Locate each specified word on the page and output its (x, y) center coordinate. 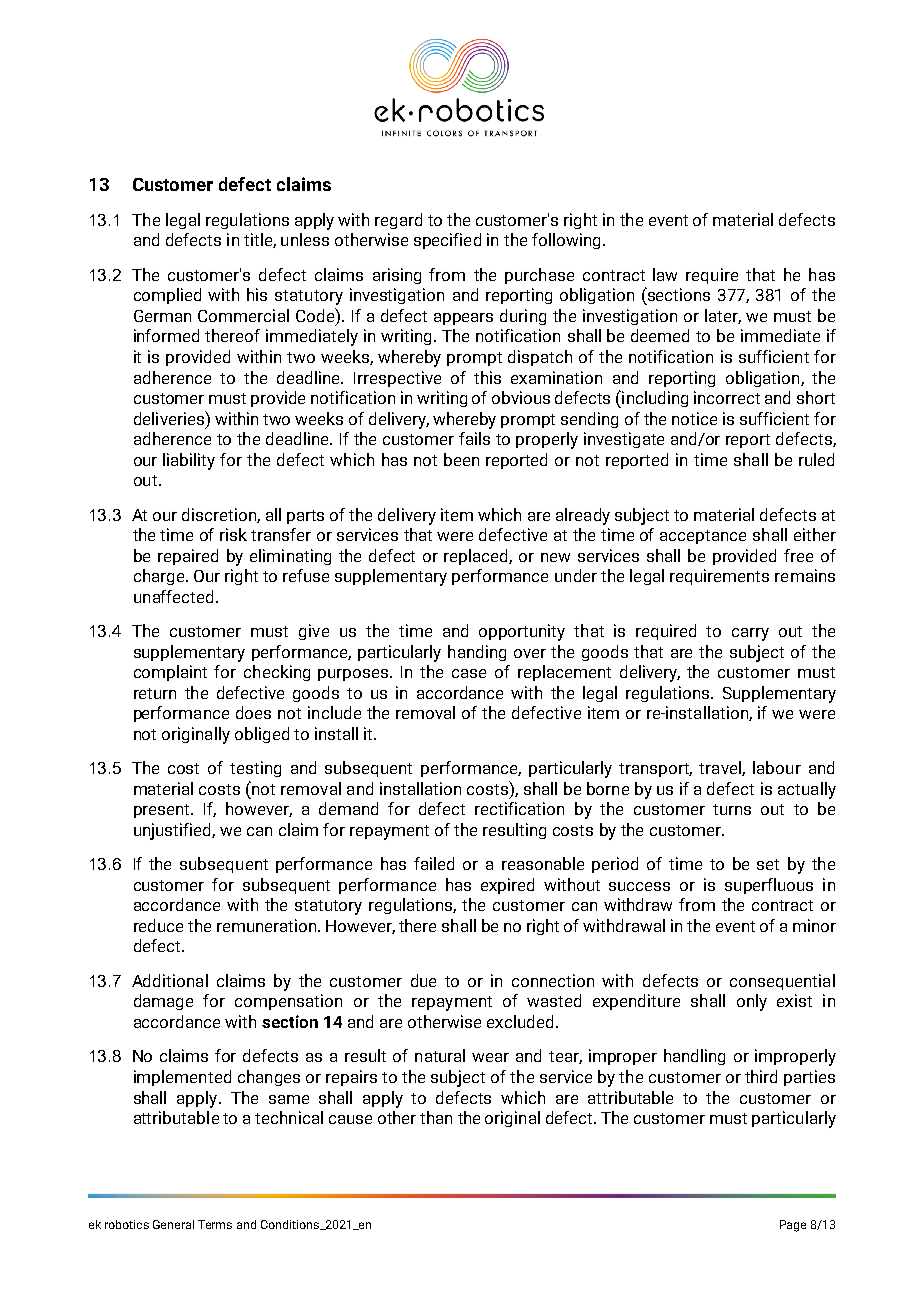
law (665, 274)
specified (447, 241)
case (469, 673)
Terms (215, 1224)
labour (777, 767)
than (436, 1117)
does (253, 712)
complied (167, 296)
